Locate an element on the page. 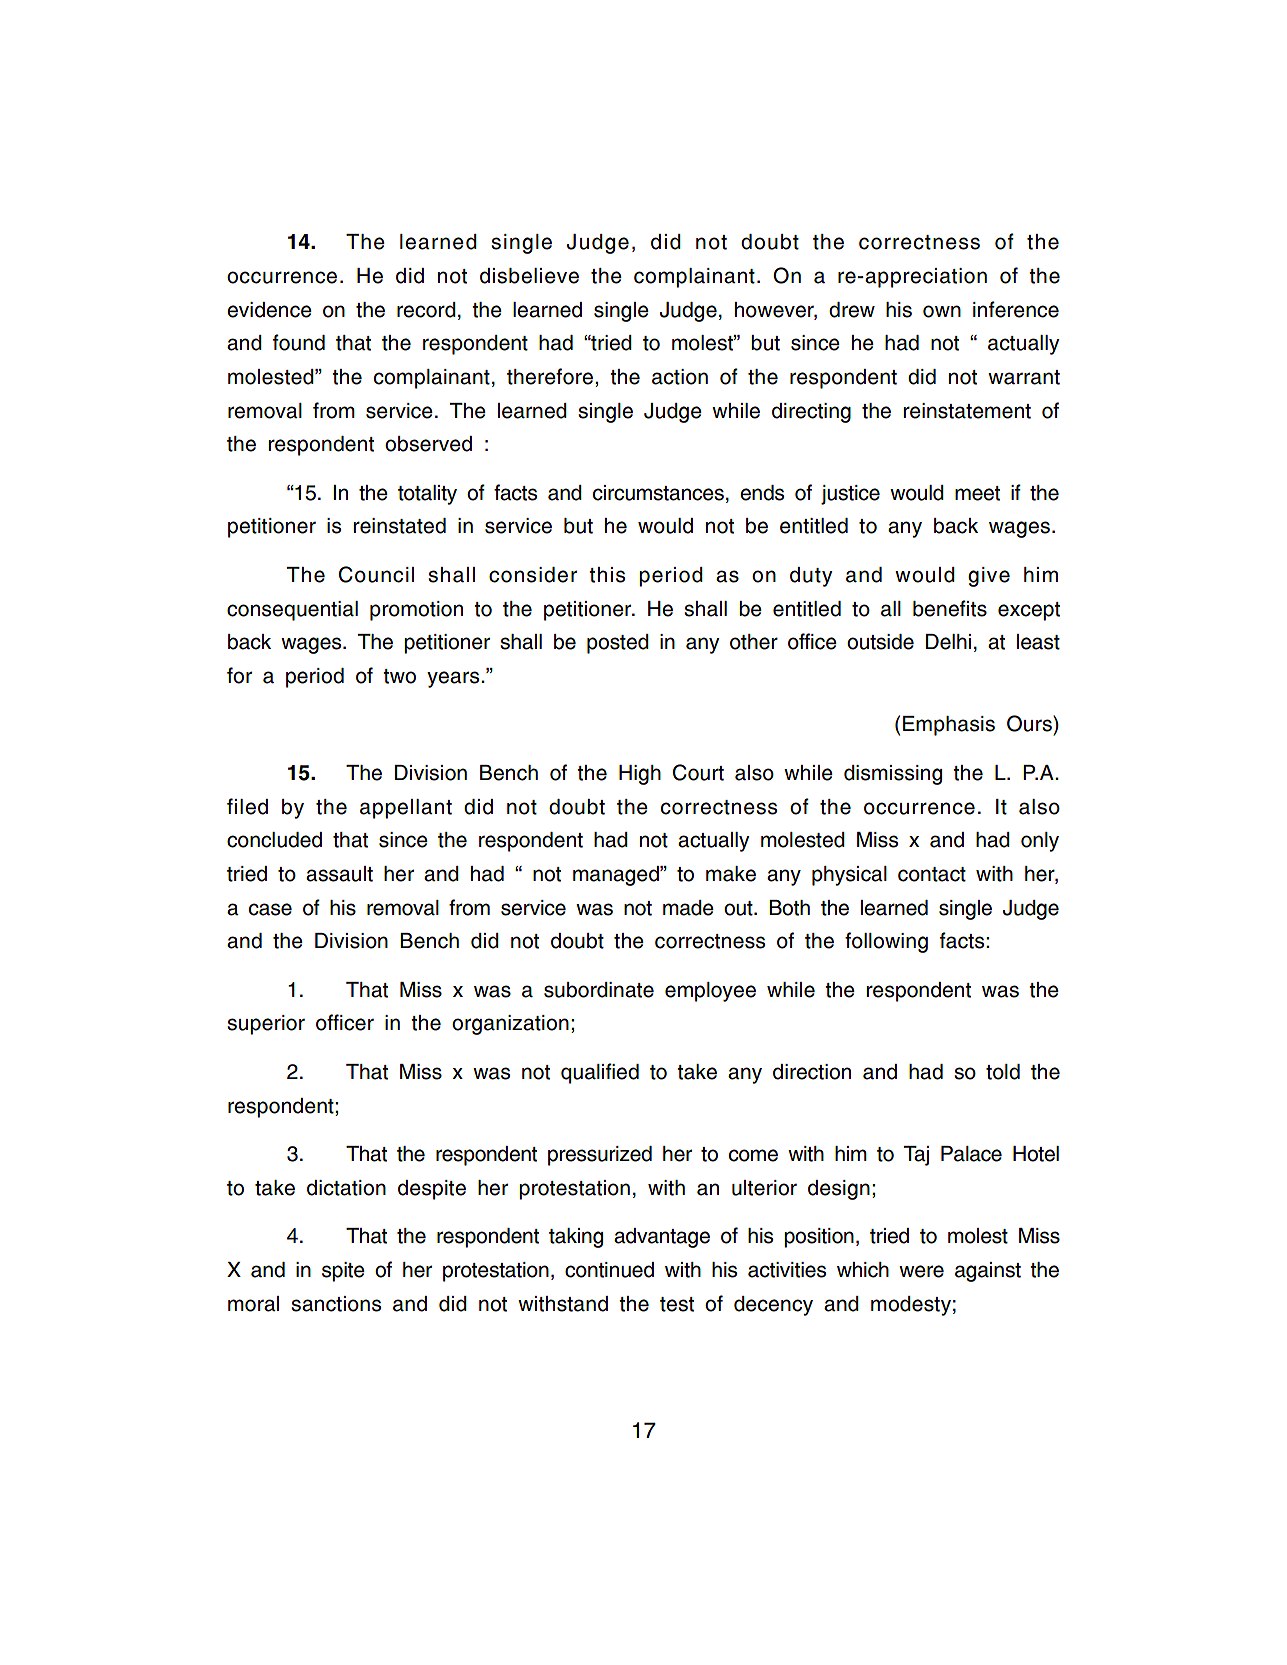 The height and width of the page is (1665, 1287). following is located at coordinates (886, 942).
